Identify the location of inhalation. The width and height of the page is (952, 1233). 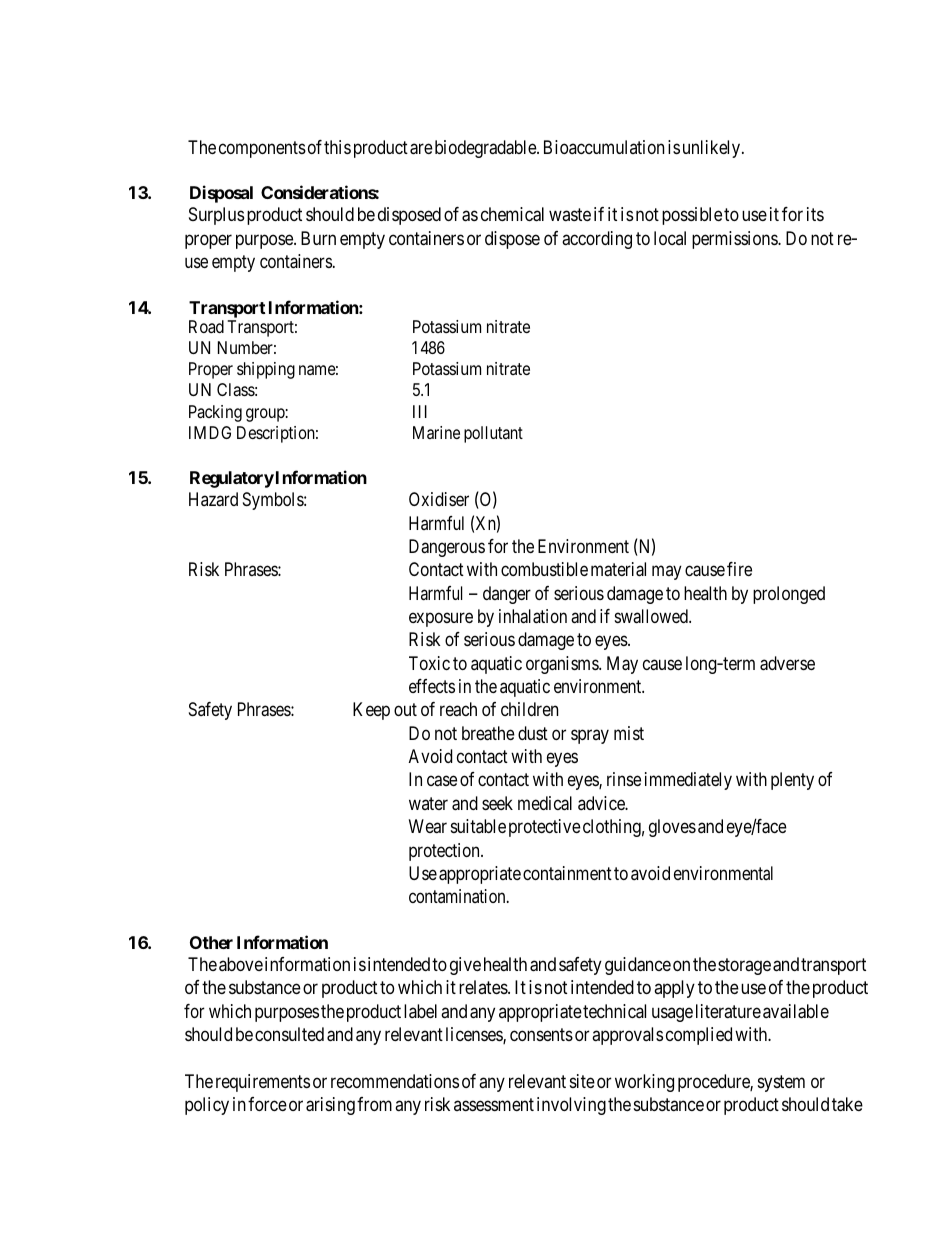
(533, 616).
